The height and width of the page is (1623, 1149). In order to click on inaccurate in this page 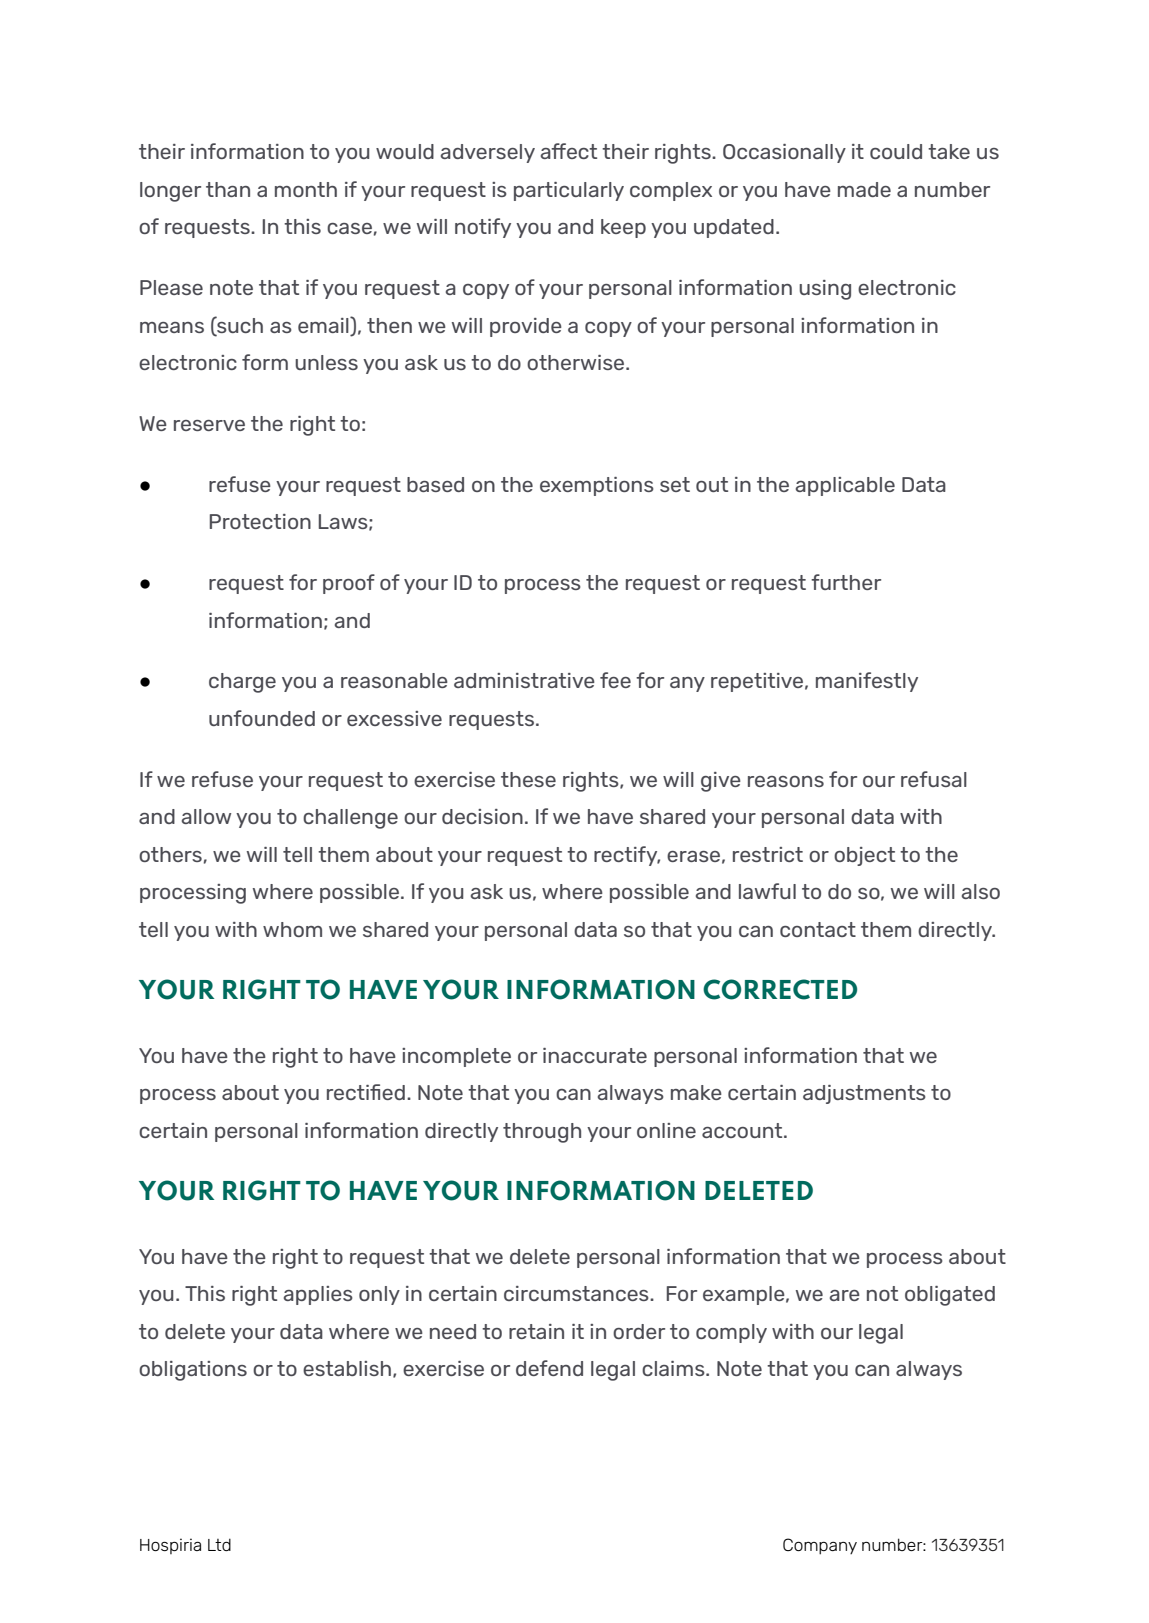, I will do `click(595, 1055)`.
